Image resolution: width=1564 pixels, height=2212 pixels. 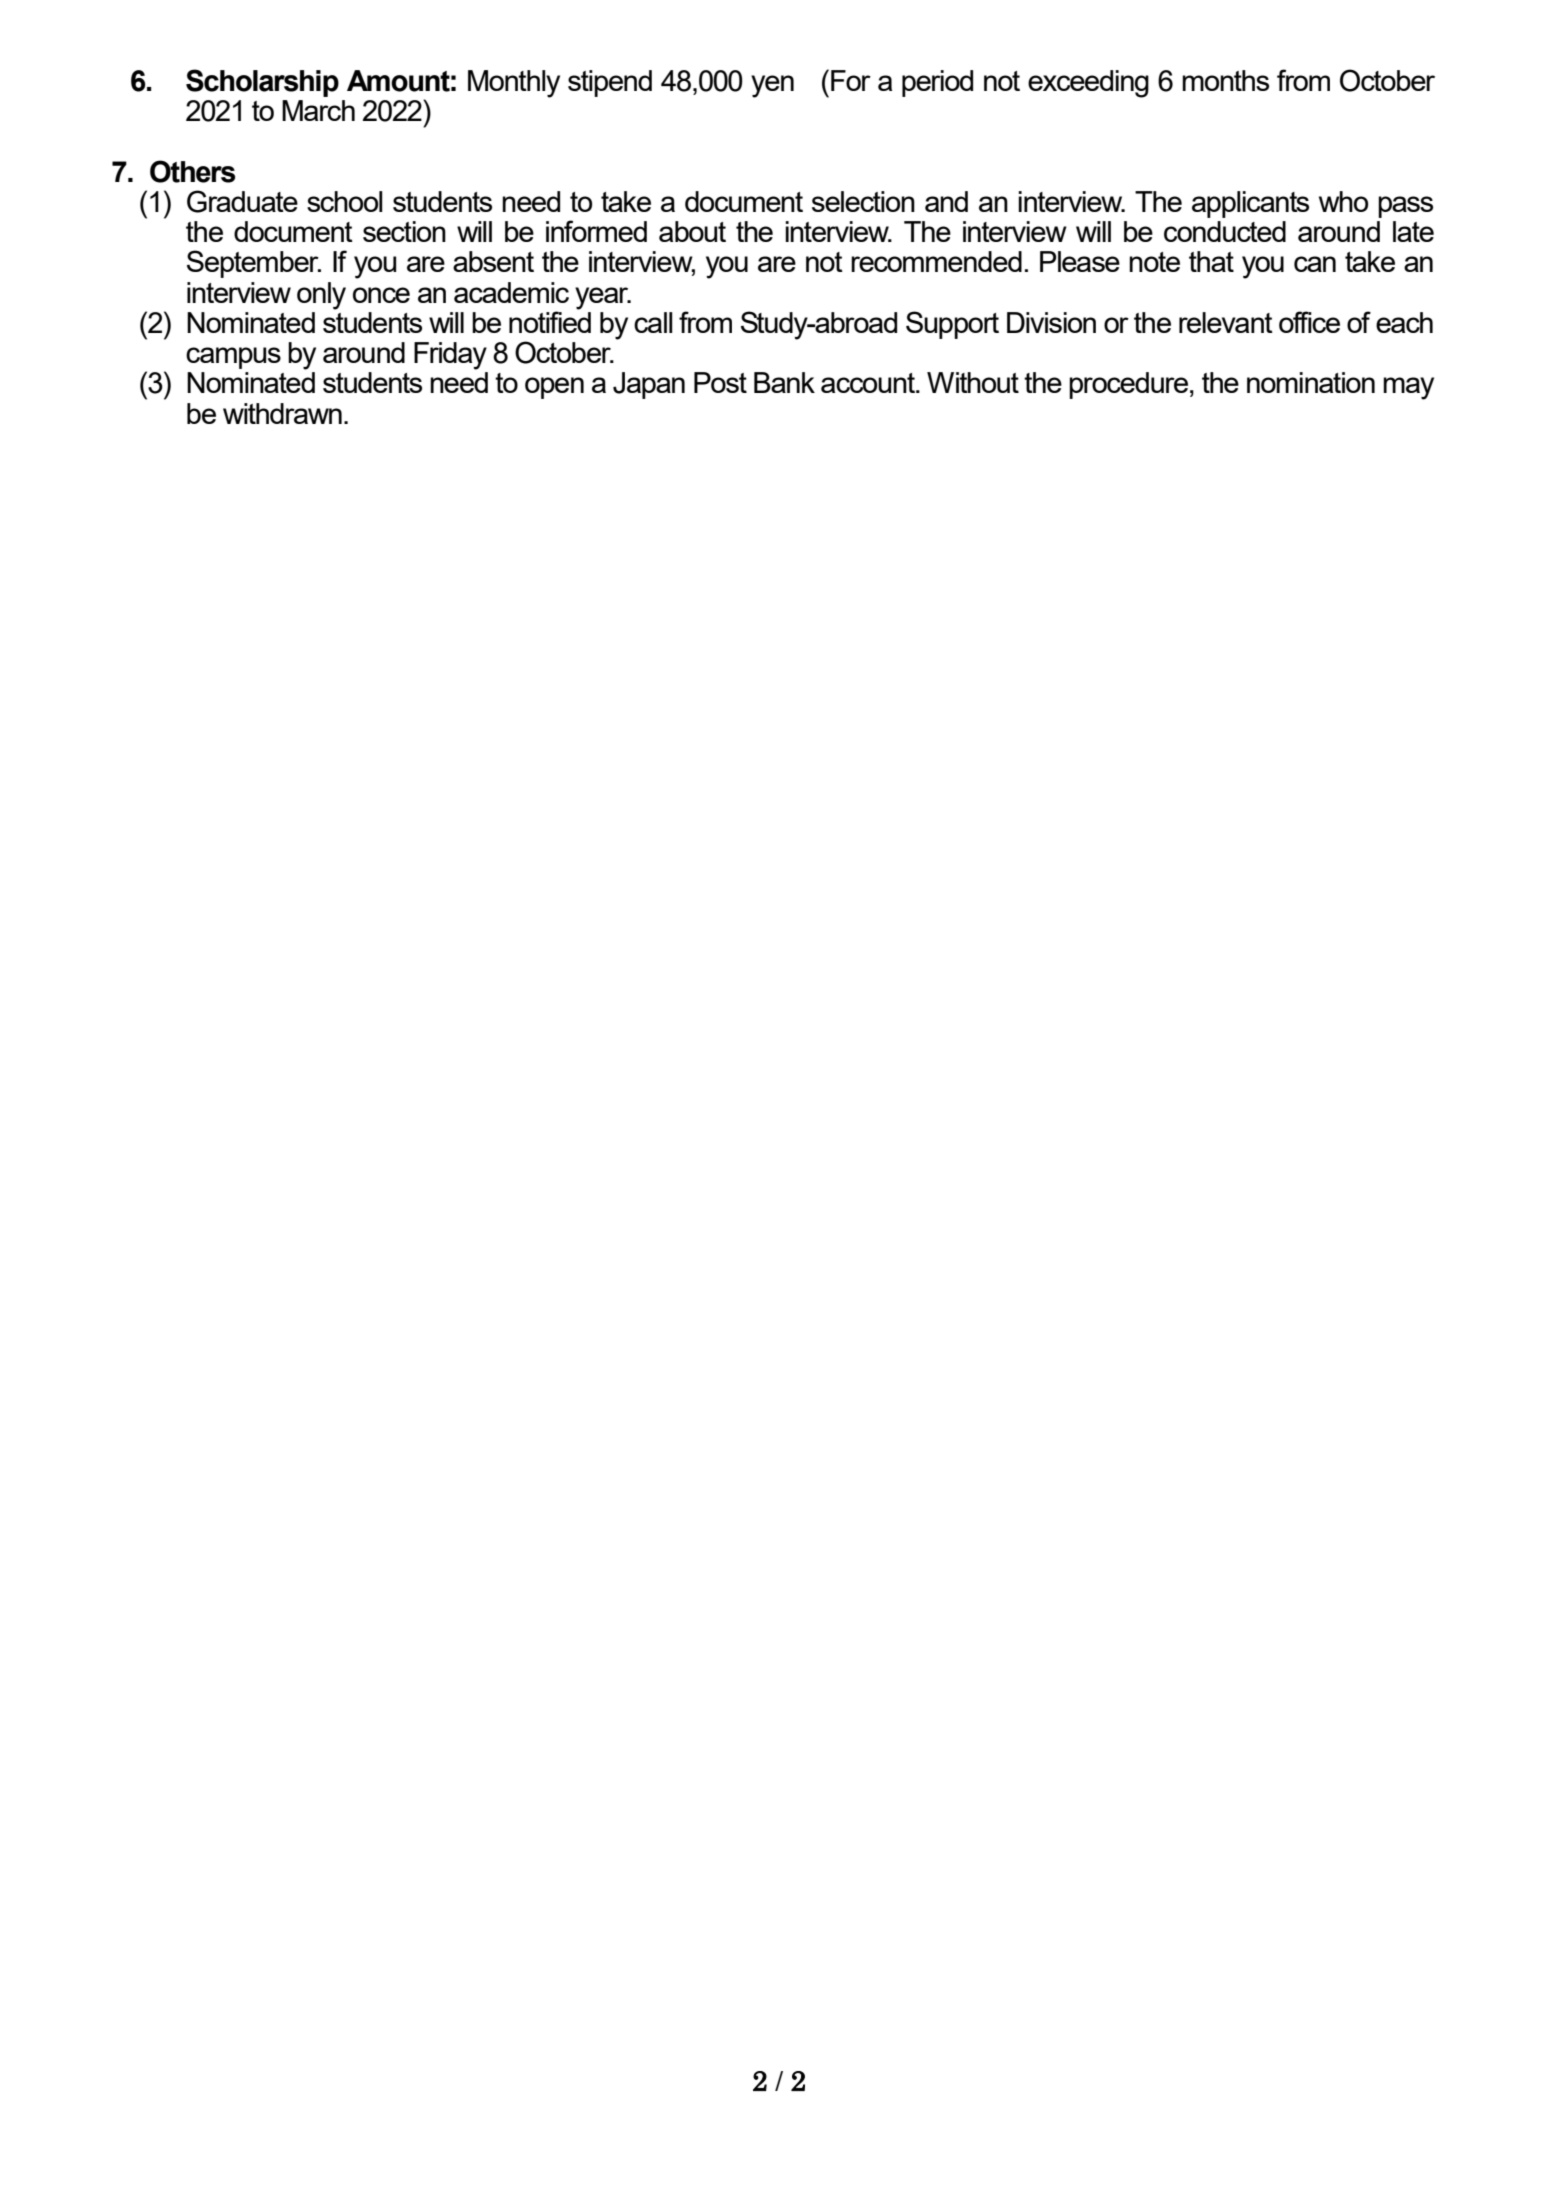 I want to click on Scholarship, so click(x=262, y=83).
